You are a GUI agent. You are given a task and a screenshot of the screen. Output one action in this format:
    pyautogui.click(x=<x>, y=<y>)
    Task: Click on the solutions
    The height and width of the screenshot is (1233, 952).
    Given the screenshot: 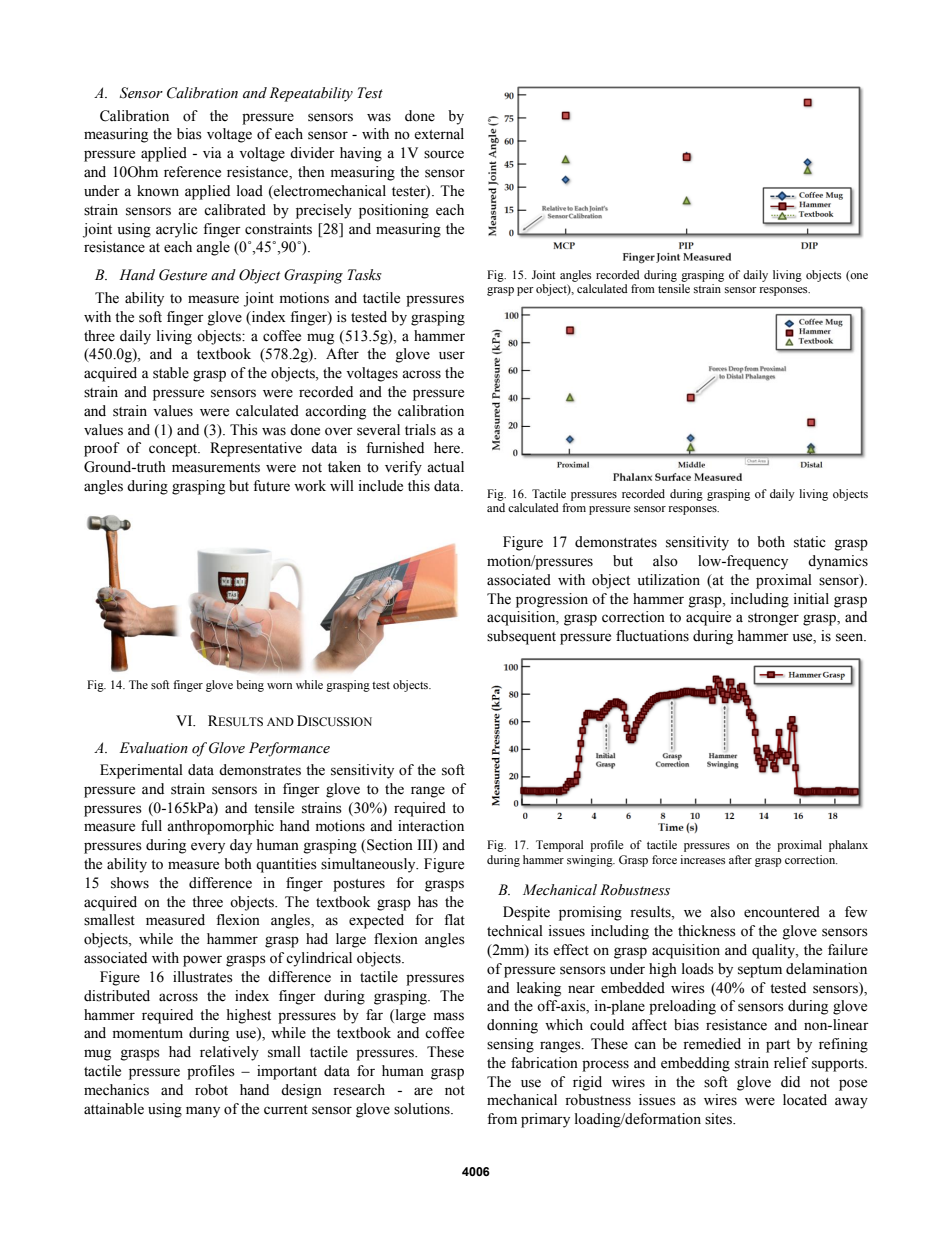 What is the action you would take?
    pyautogui.click(x=423, y=1109)
